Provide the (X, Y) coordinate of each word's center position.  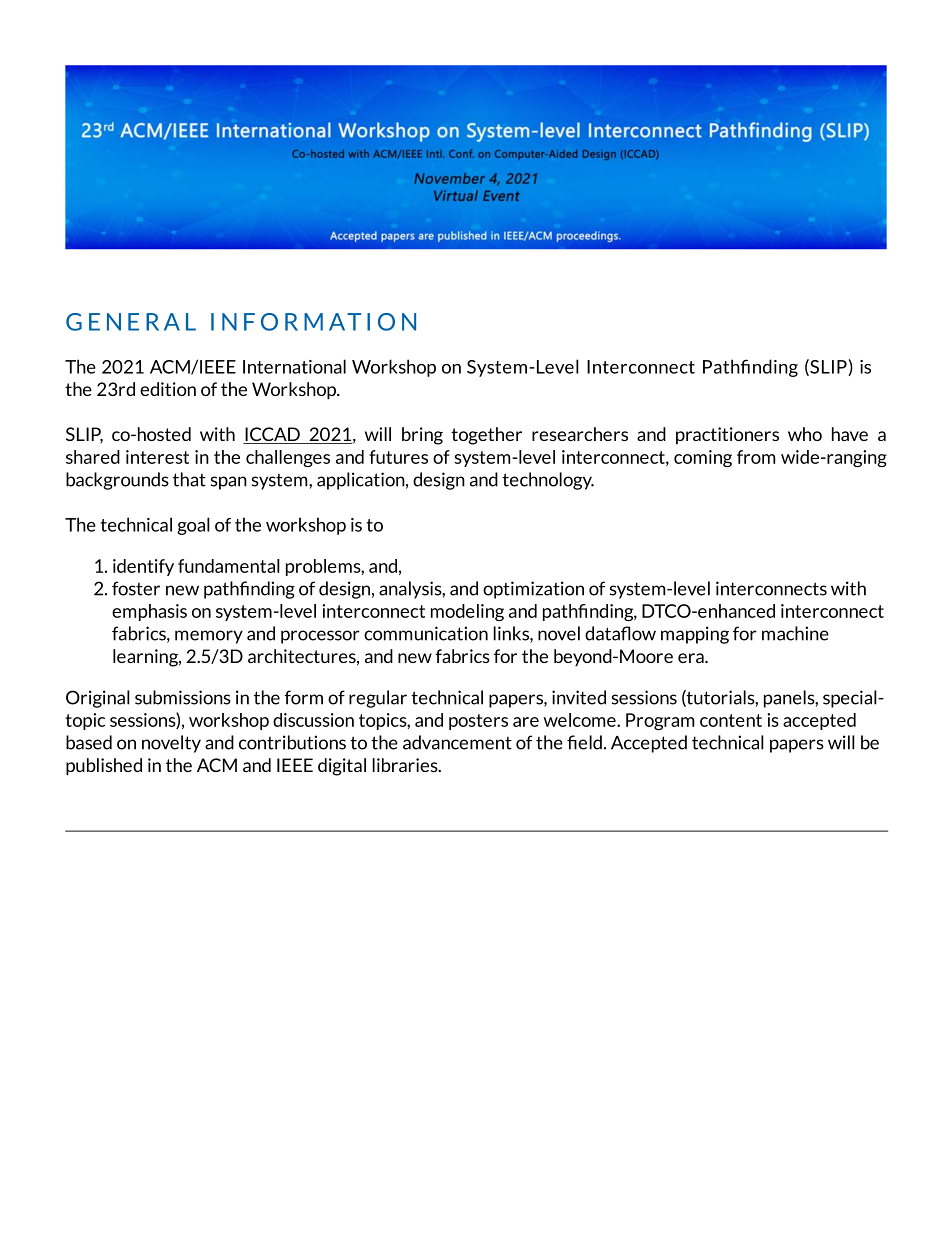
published (104, 767)
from (756, 457)
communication (426, 633)
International (294, 366)
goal (193, 526)
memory (209, 637)
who (805, 434)
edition (168, 389)
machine (795, 633)
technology (548, 481)
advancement (457, 742)
